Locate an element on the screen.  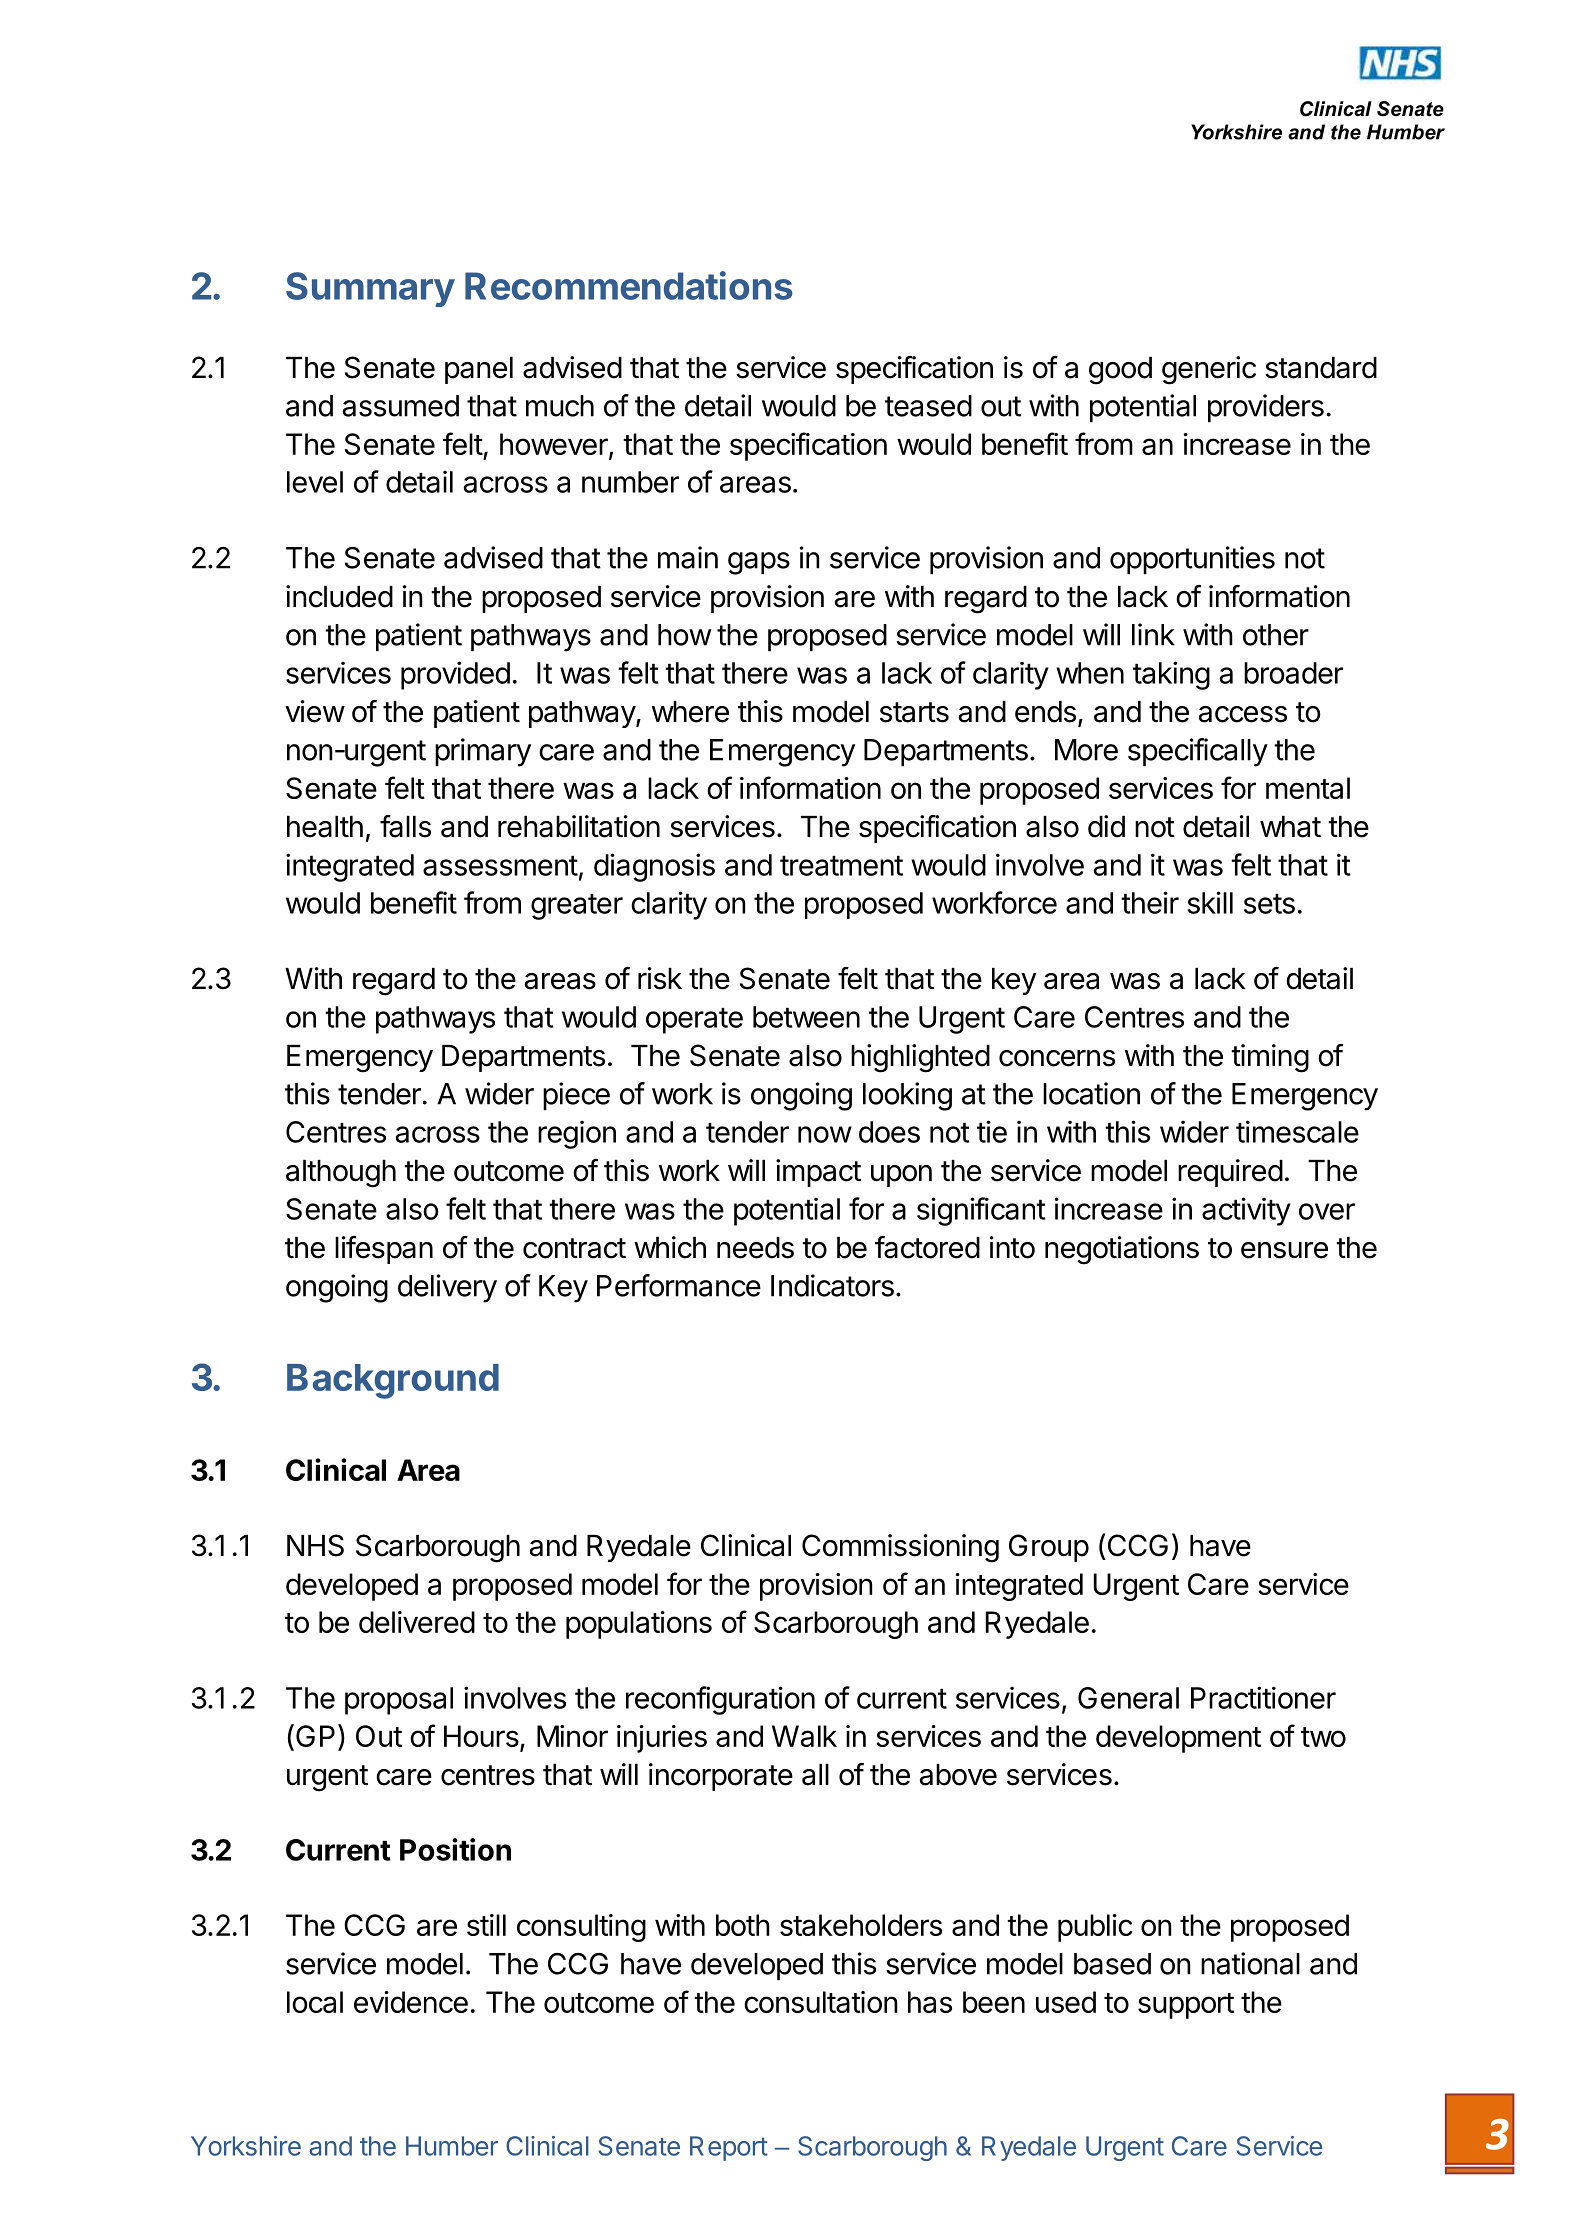
Summary is located at coordinates (370, 289).
